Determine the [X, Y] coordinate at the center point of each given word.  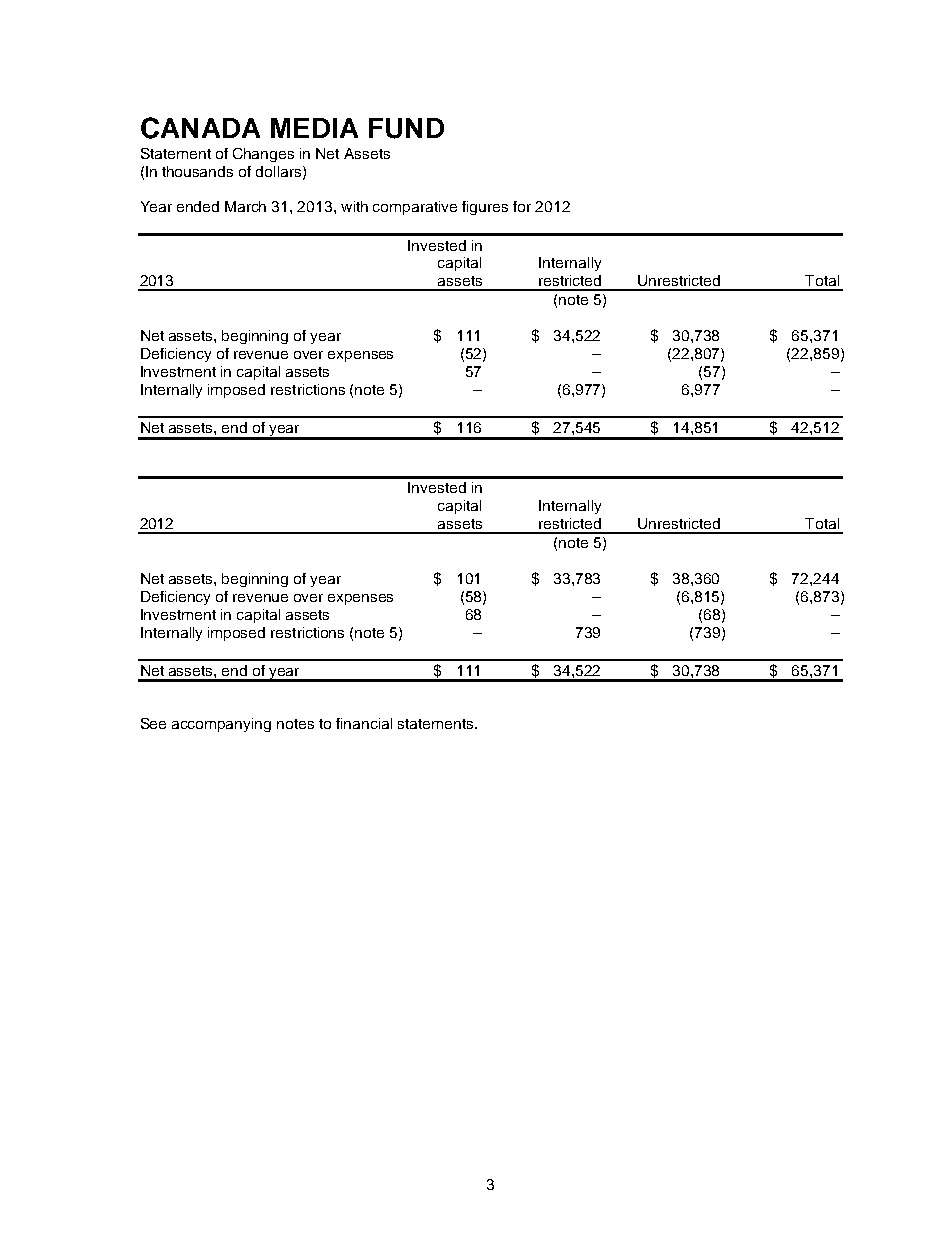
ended [198, 206]
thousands [197, 171]
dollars [280, 172]
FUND [406, 128]
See [153, 723]
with [354, 206]
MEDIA [314, 128]
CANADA [200, 128]
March [245, 206]
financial [364, 723]
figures [485, 208]
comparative [415, 208]
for [522, 206]
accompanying [221, 725]
